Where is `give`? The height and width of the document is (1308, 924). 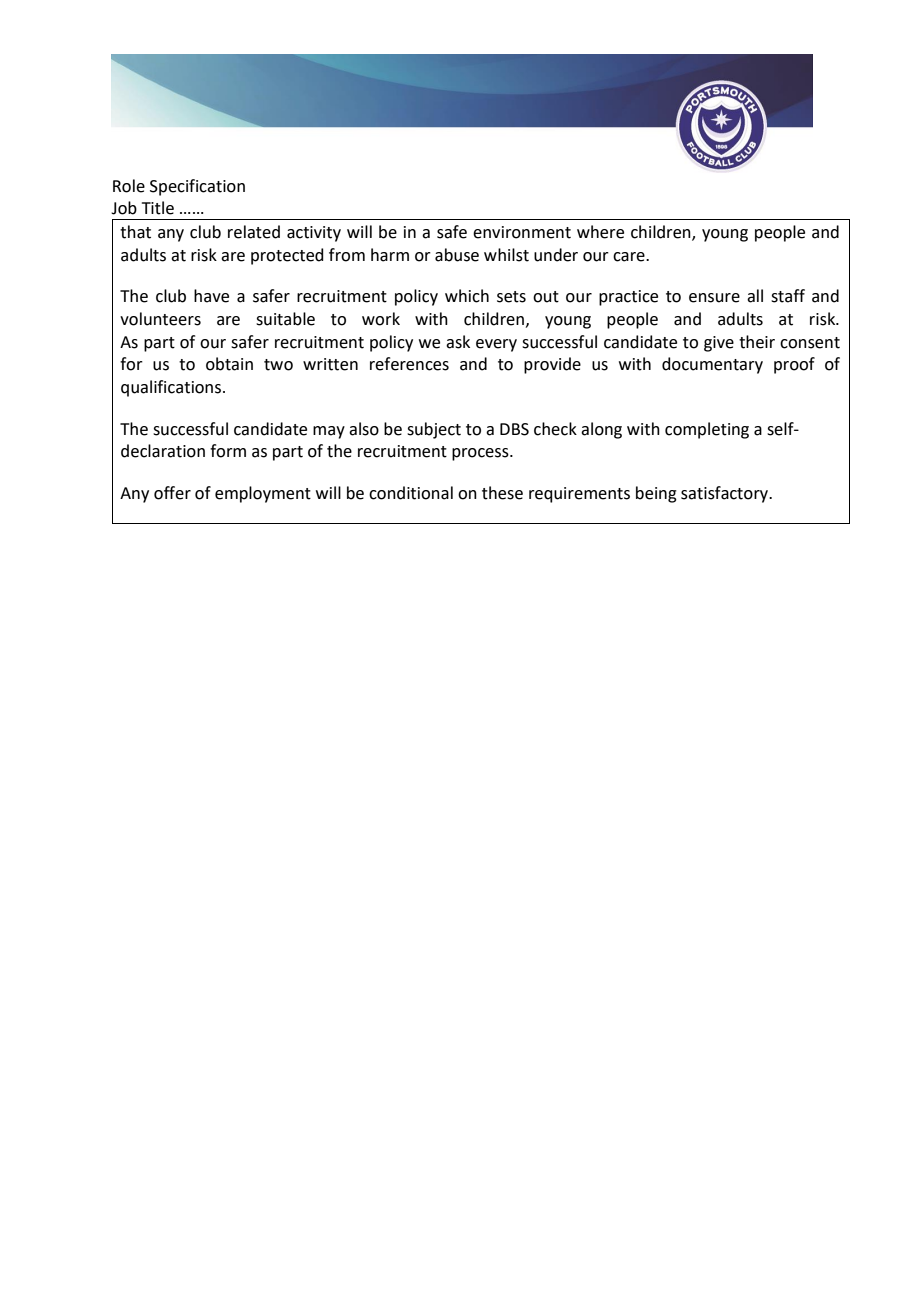 give is located at coordinates (719, 344).
